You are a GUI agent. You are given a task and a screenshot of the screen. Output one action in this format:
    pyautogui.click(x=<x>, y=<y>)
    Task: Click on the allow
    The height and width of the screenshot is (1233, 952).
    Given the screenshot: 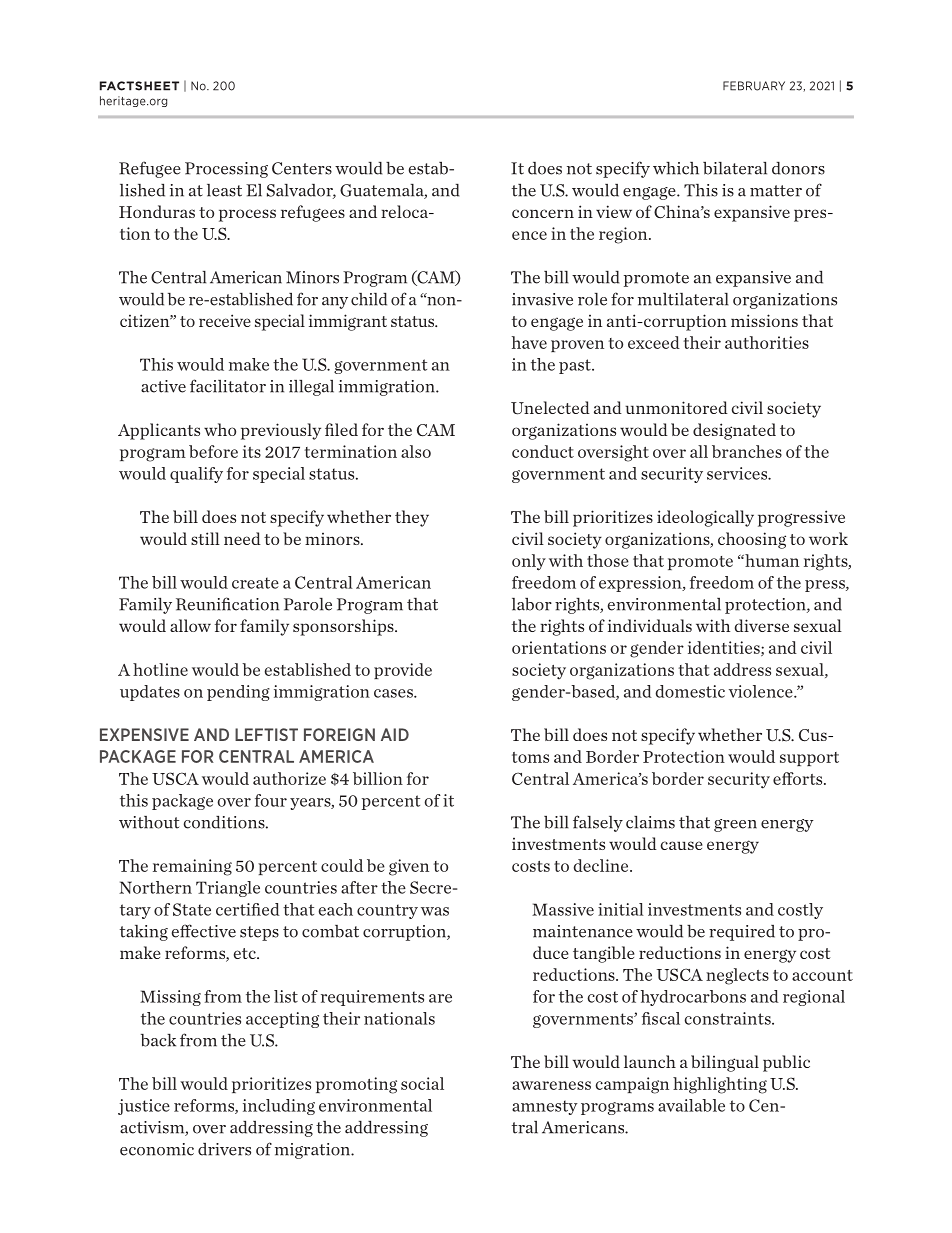 What is the action you would take?
    pyautogui.click(x=190, y=625)
